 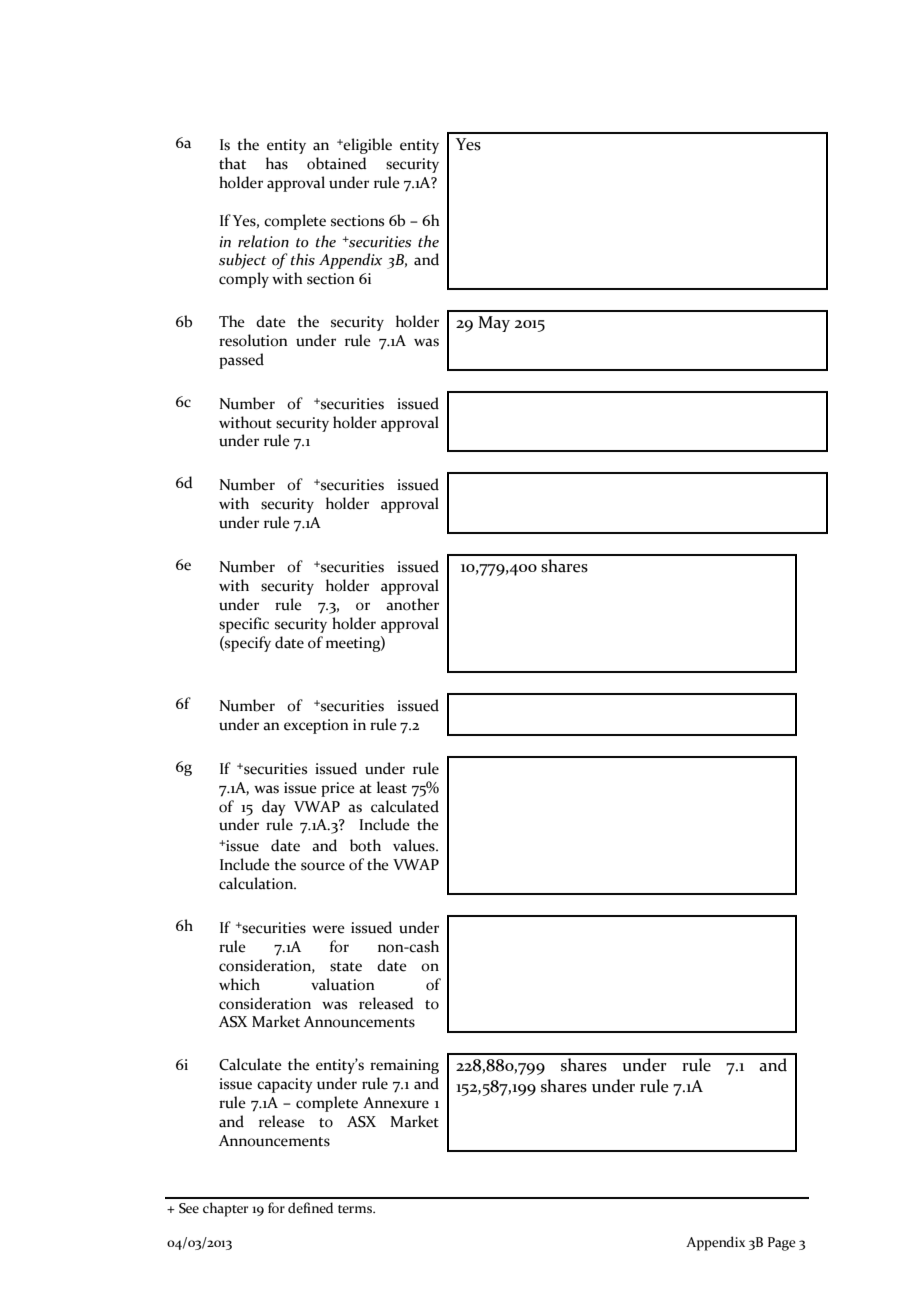 I want to click on chapter, so click(x=225, y=1209).
